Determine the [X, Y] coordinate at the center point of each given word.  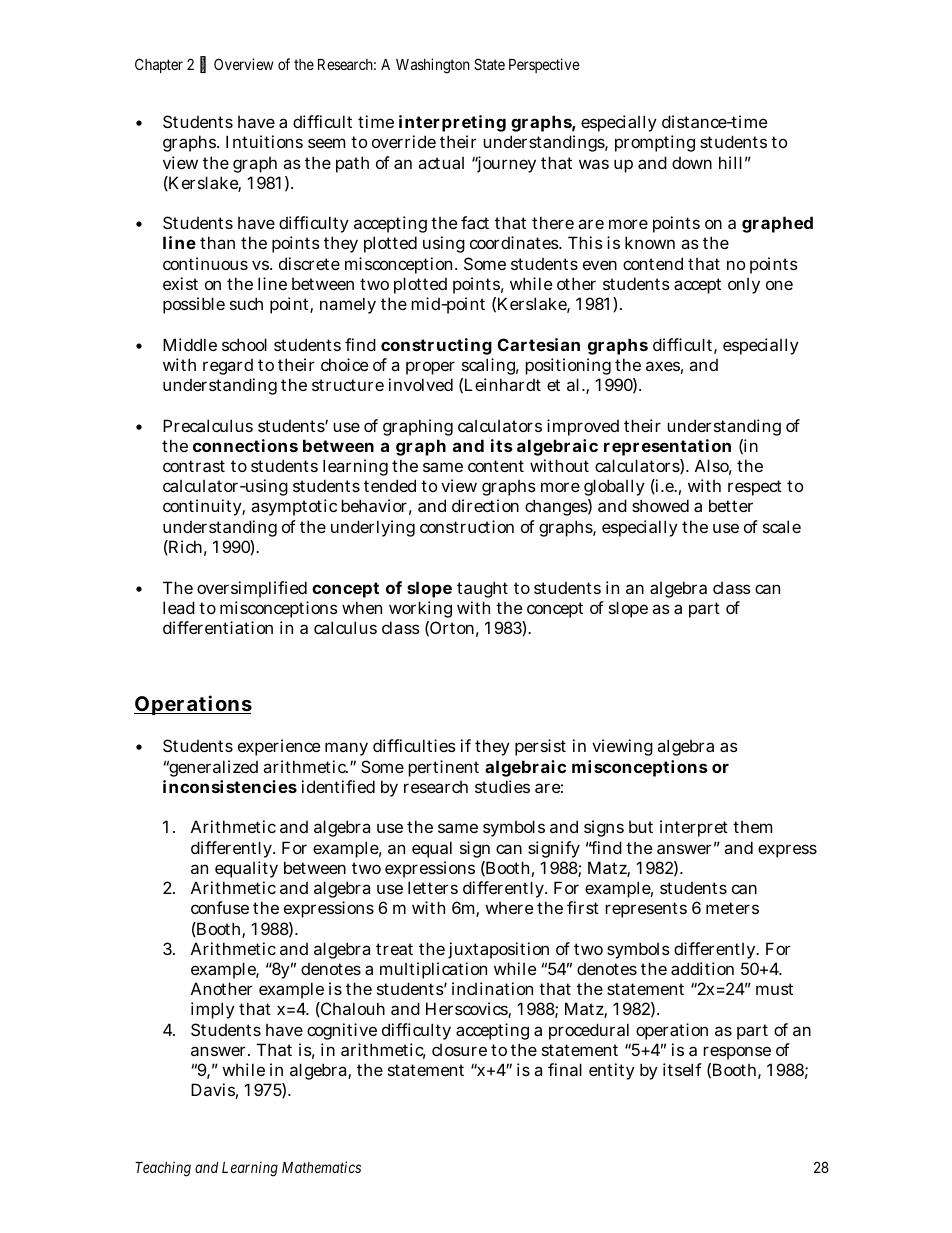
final [565, 1069]
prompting [655, 143]
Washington [433, 66]
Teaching [163, 1169]
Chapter [159, 65]
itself [682, 1069]
